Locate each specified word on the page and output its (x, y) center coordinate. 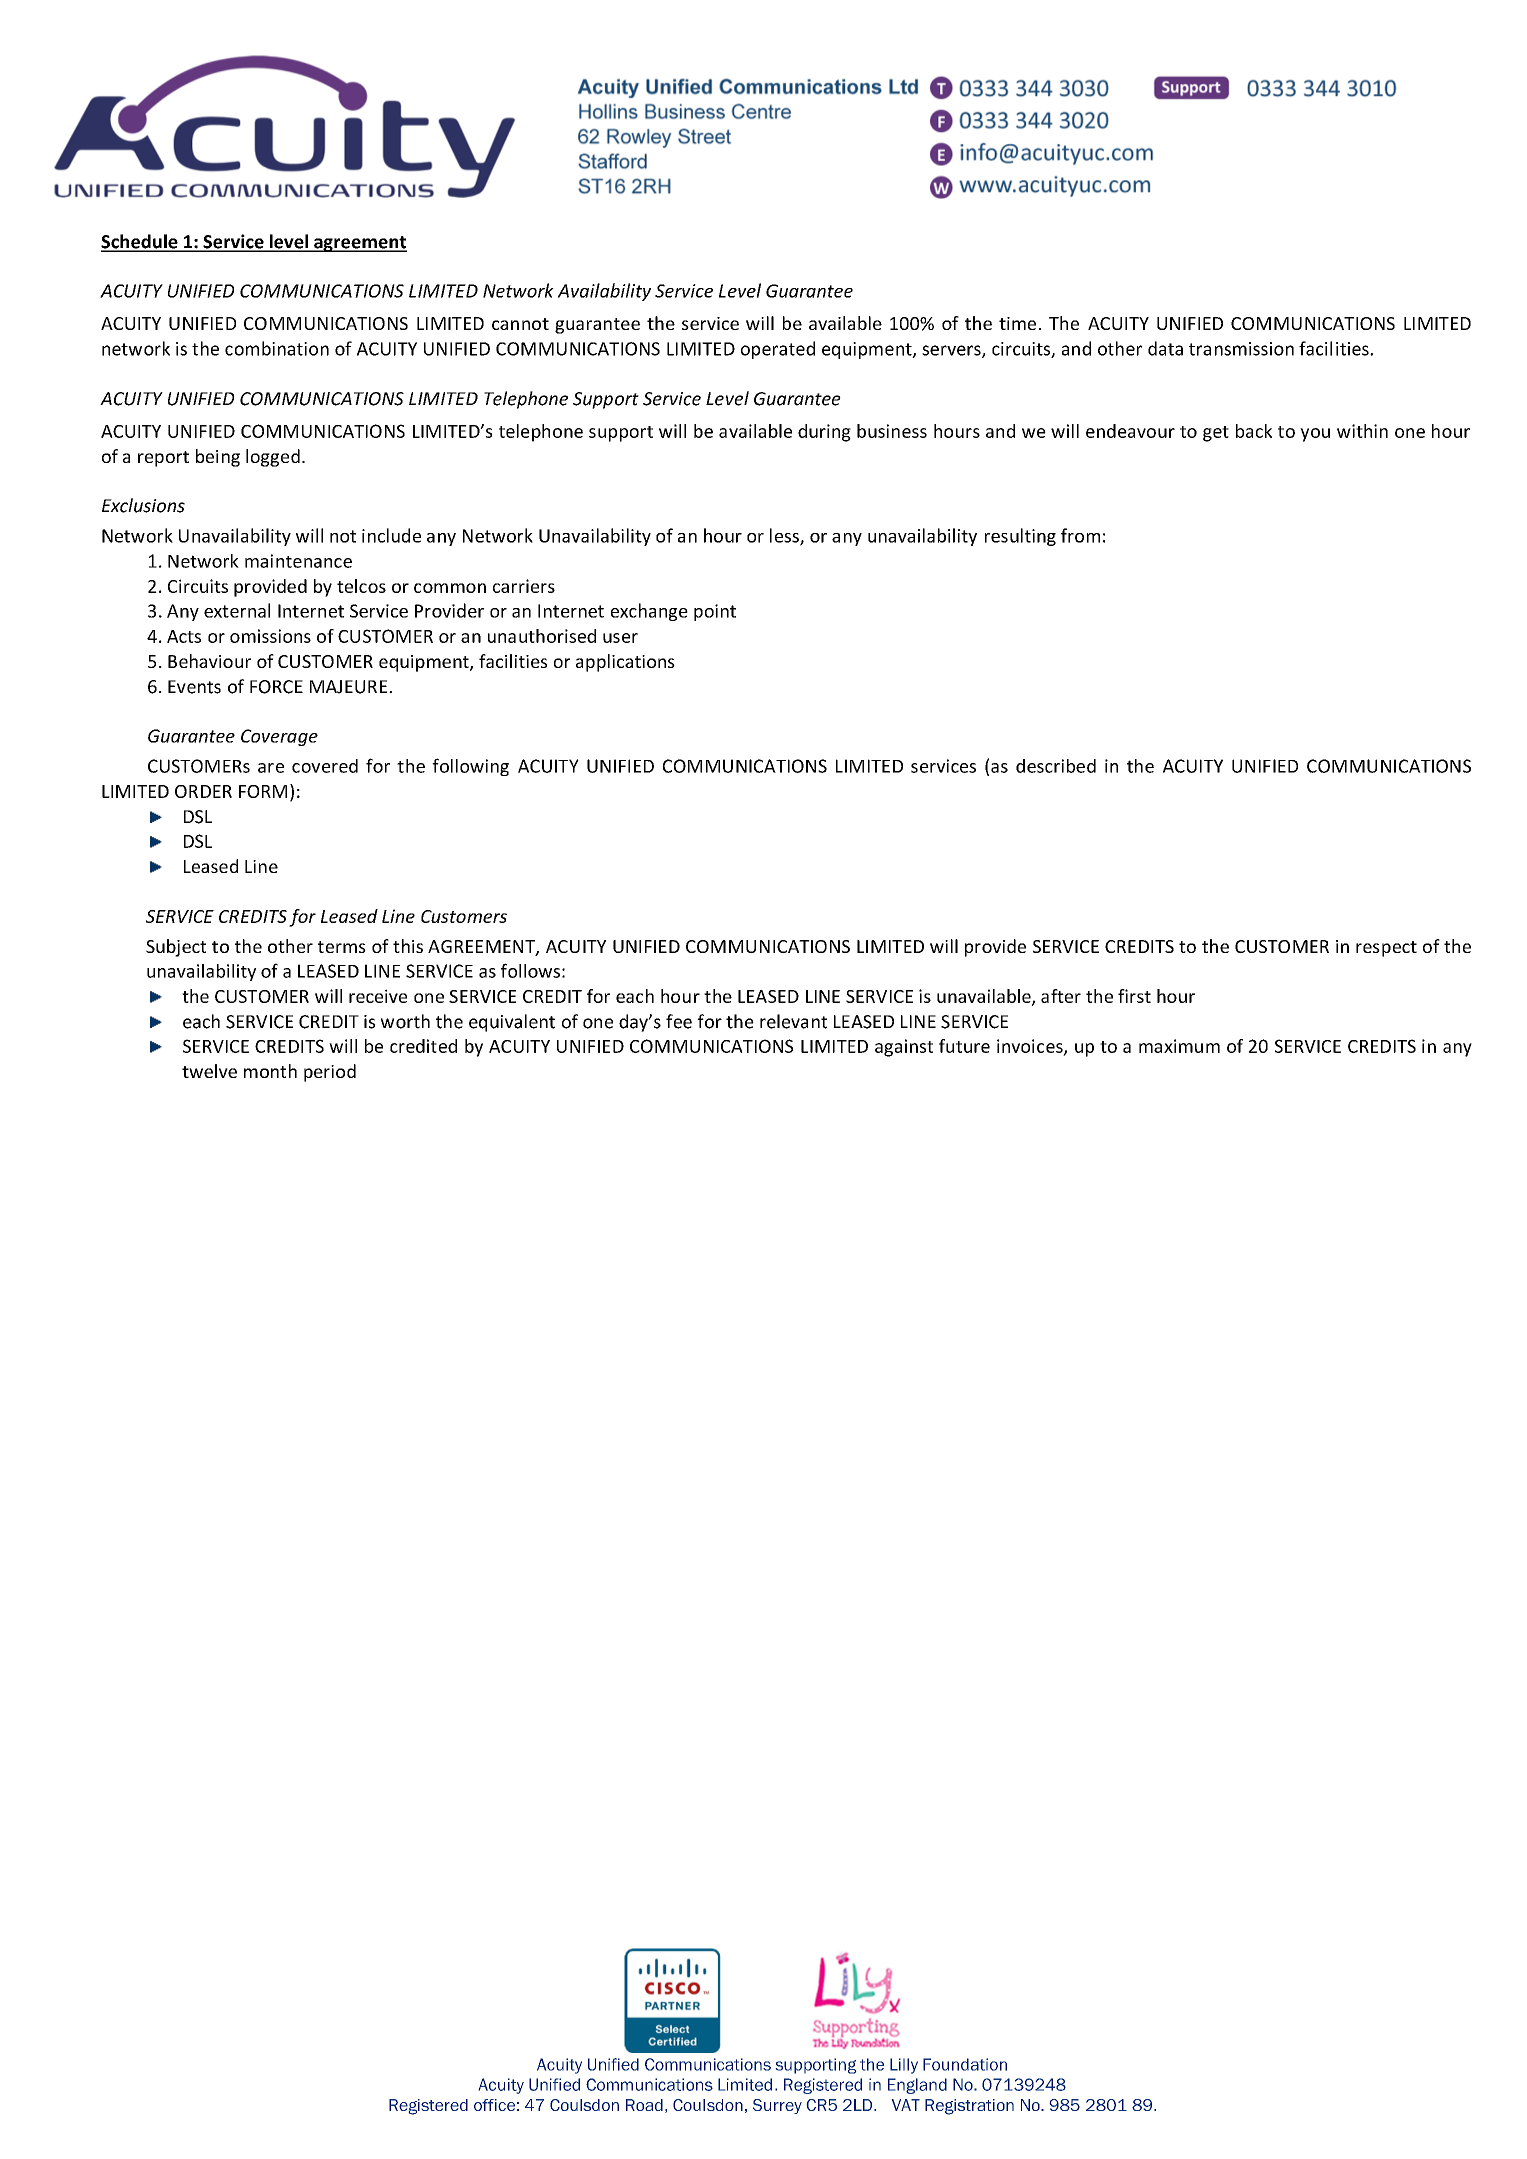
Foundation (965, 2064)
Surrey (777, 2106)
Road (644, 2105)
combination (277, 348)
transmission (1241, 349)
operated (778, 350)
